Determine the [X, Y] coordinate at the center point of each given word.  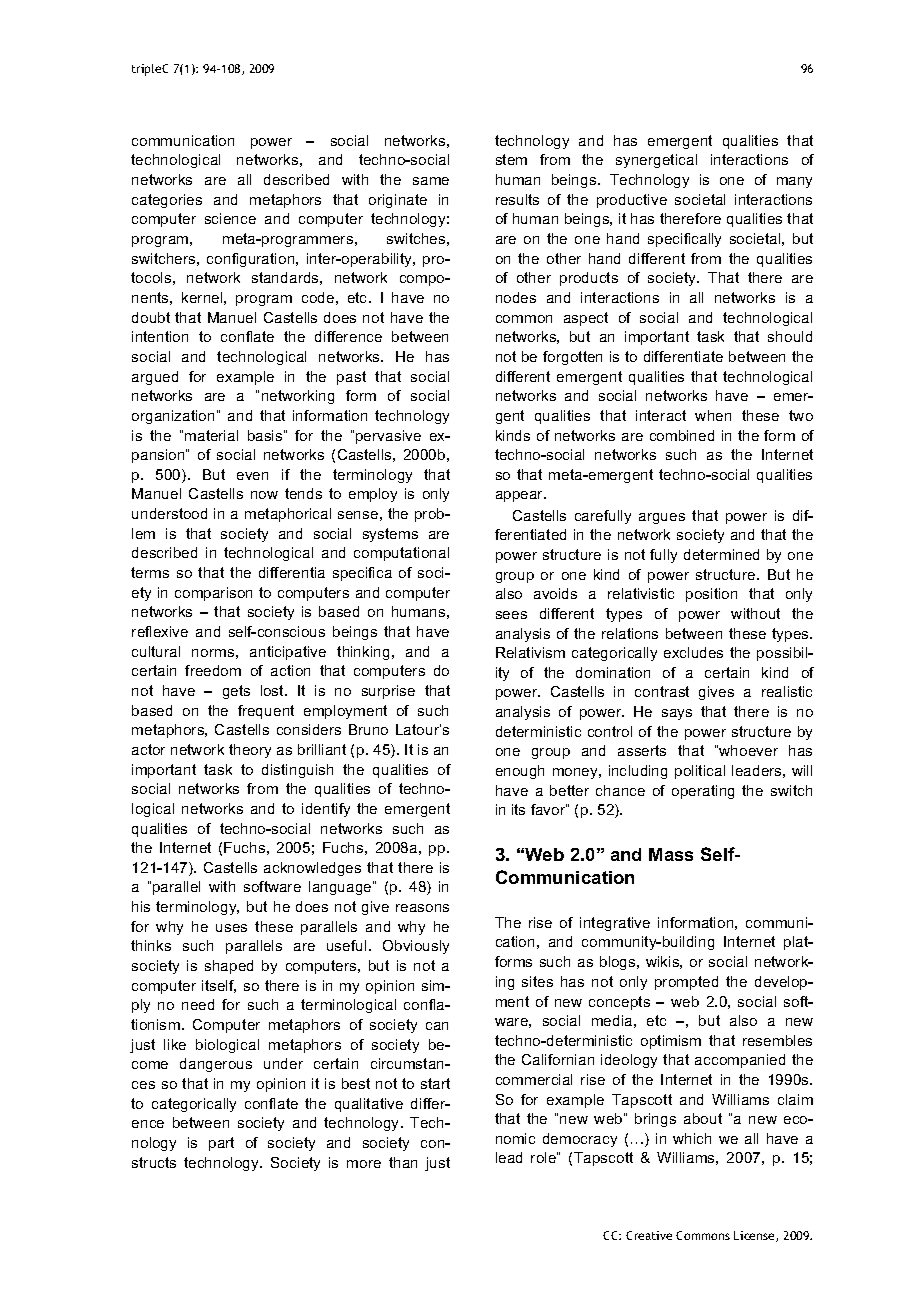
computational [401, 554]
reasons [422, 908]
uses [231, 928]
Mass [671, 854]
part [221, 1144]
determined [721, 554]
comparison [213, 594]
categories [167, 201]
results [517, 199]
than [403, 1162]
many [794, 182]
